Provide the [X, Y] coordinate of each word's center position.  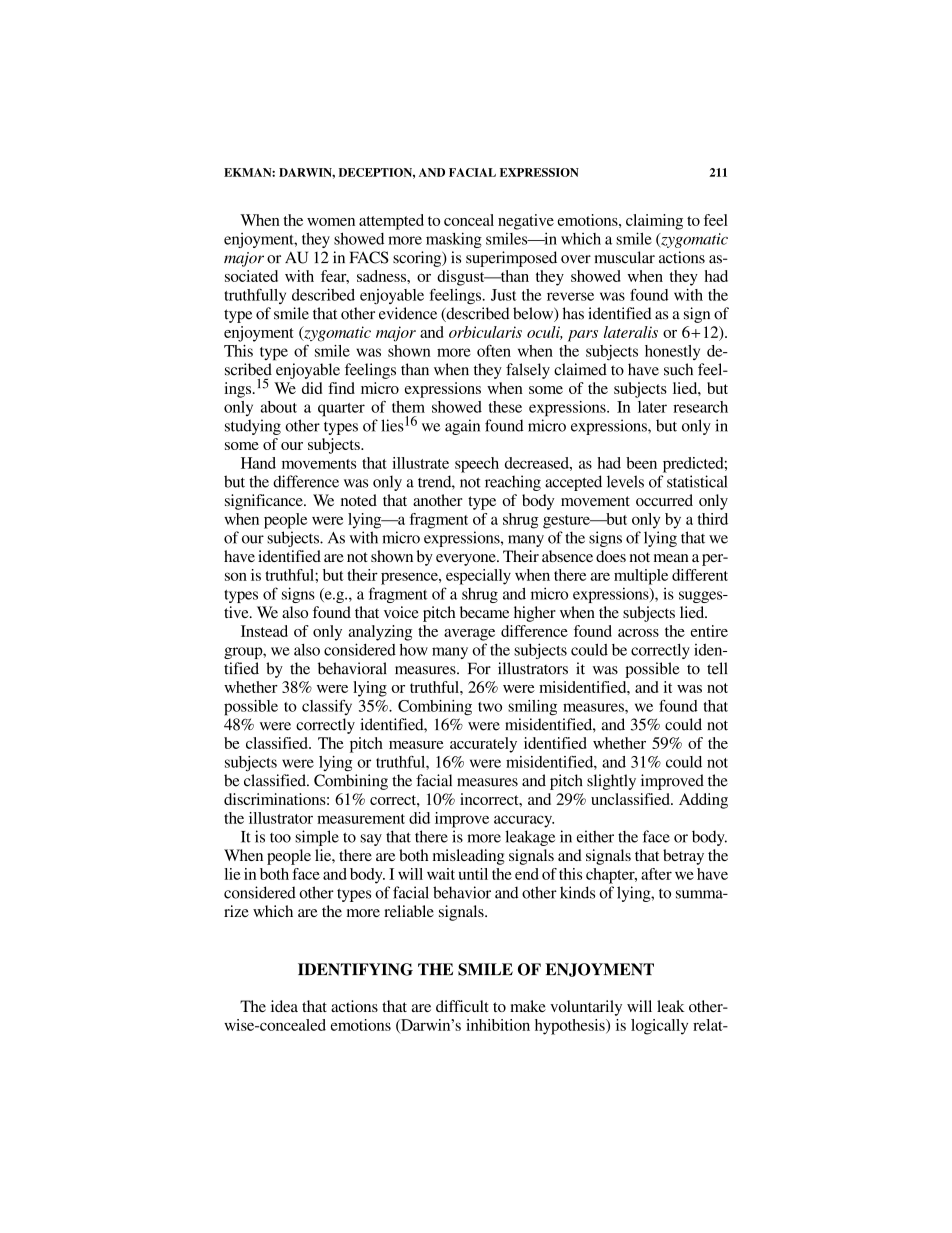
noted [359, 500]
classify [327, 707]
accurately [483, 745]
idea [284, 1006]
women [331, 222]
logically [659, 1027]
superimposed [511, 259]
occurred [664, 500]
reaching [513, 483]
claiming [654, 222]
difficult [462, 1006]
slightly [611, 782]
